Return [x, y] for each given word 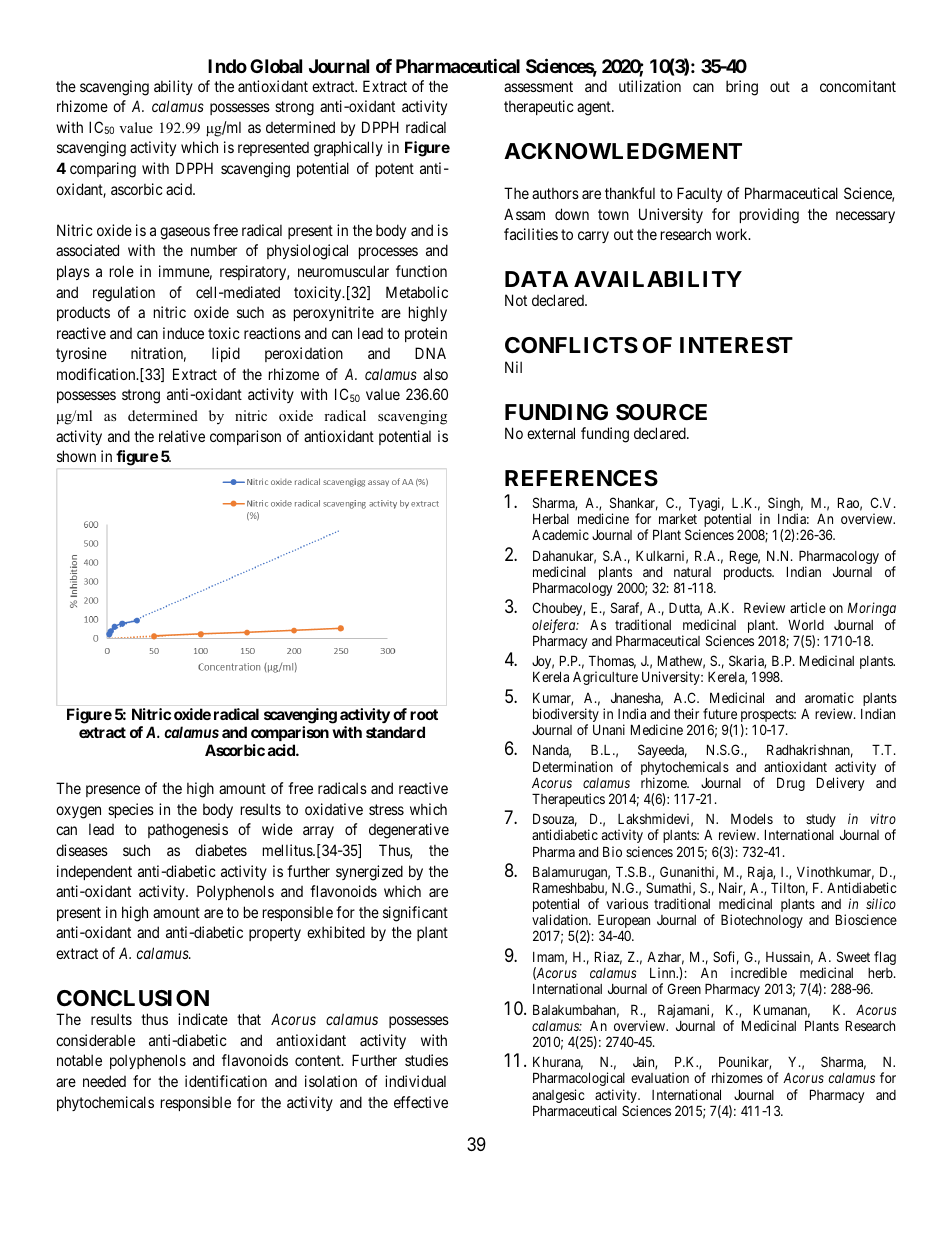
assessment [538, 86]
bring [742, 88]
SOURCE [661, 412]
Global [276, 66]
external [551, 433]
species [131, 810]
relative [182, 436]
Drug [791, 784]
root [424, 714]
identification [226, 1081]
